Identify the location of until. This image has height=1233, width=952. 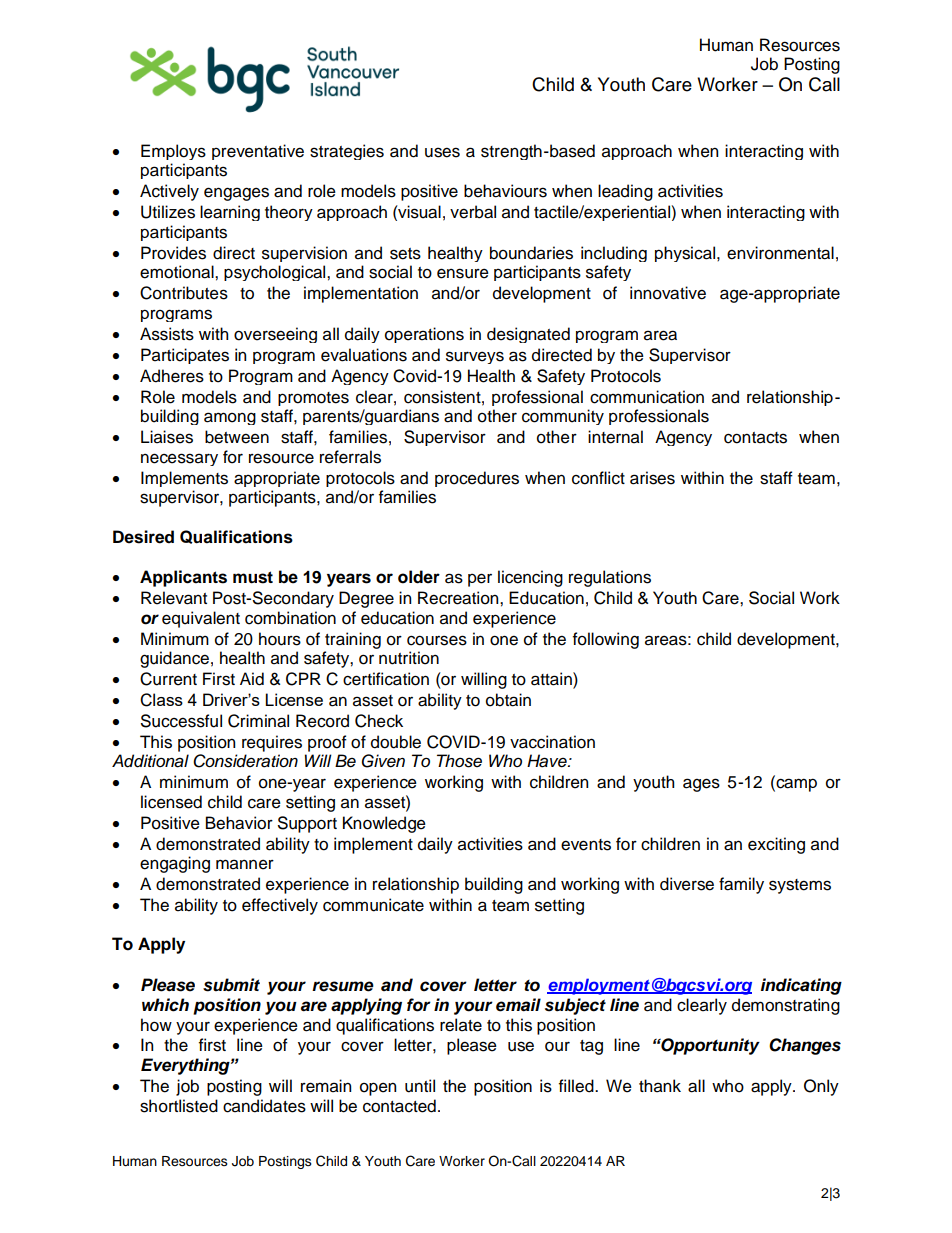
(420, 1086).
